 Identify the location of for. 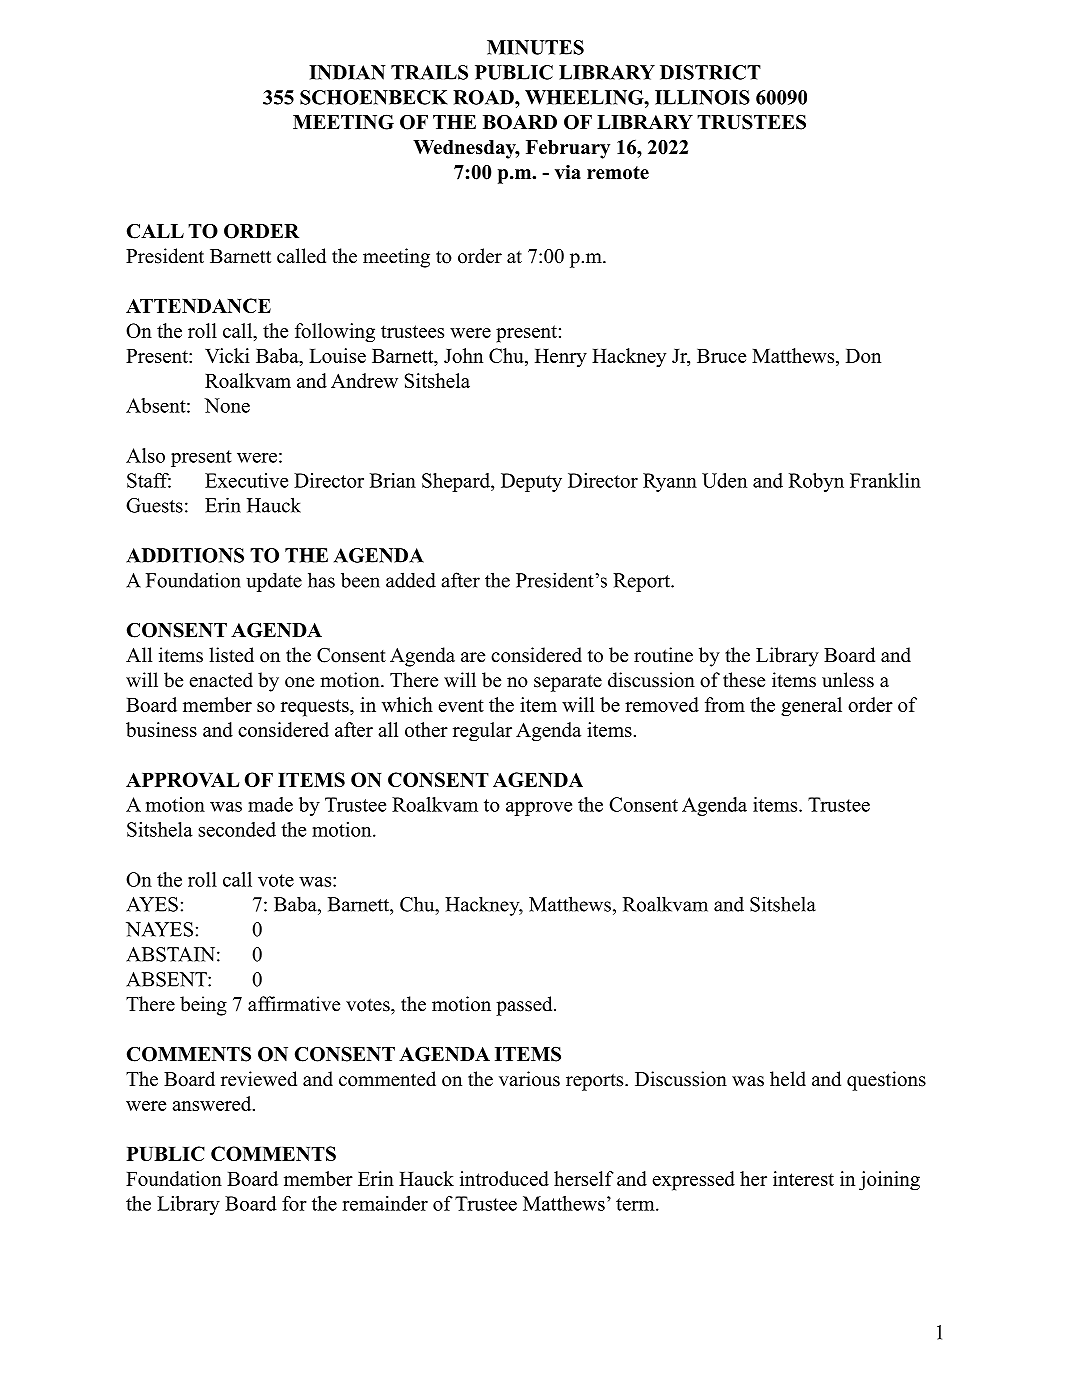
(294, 1203).
